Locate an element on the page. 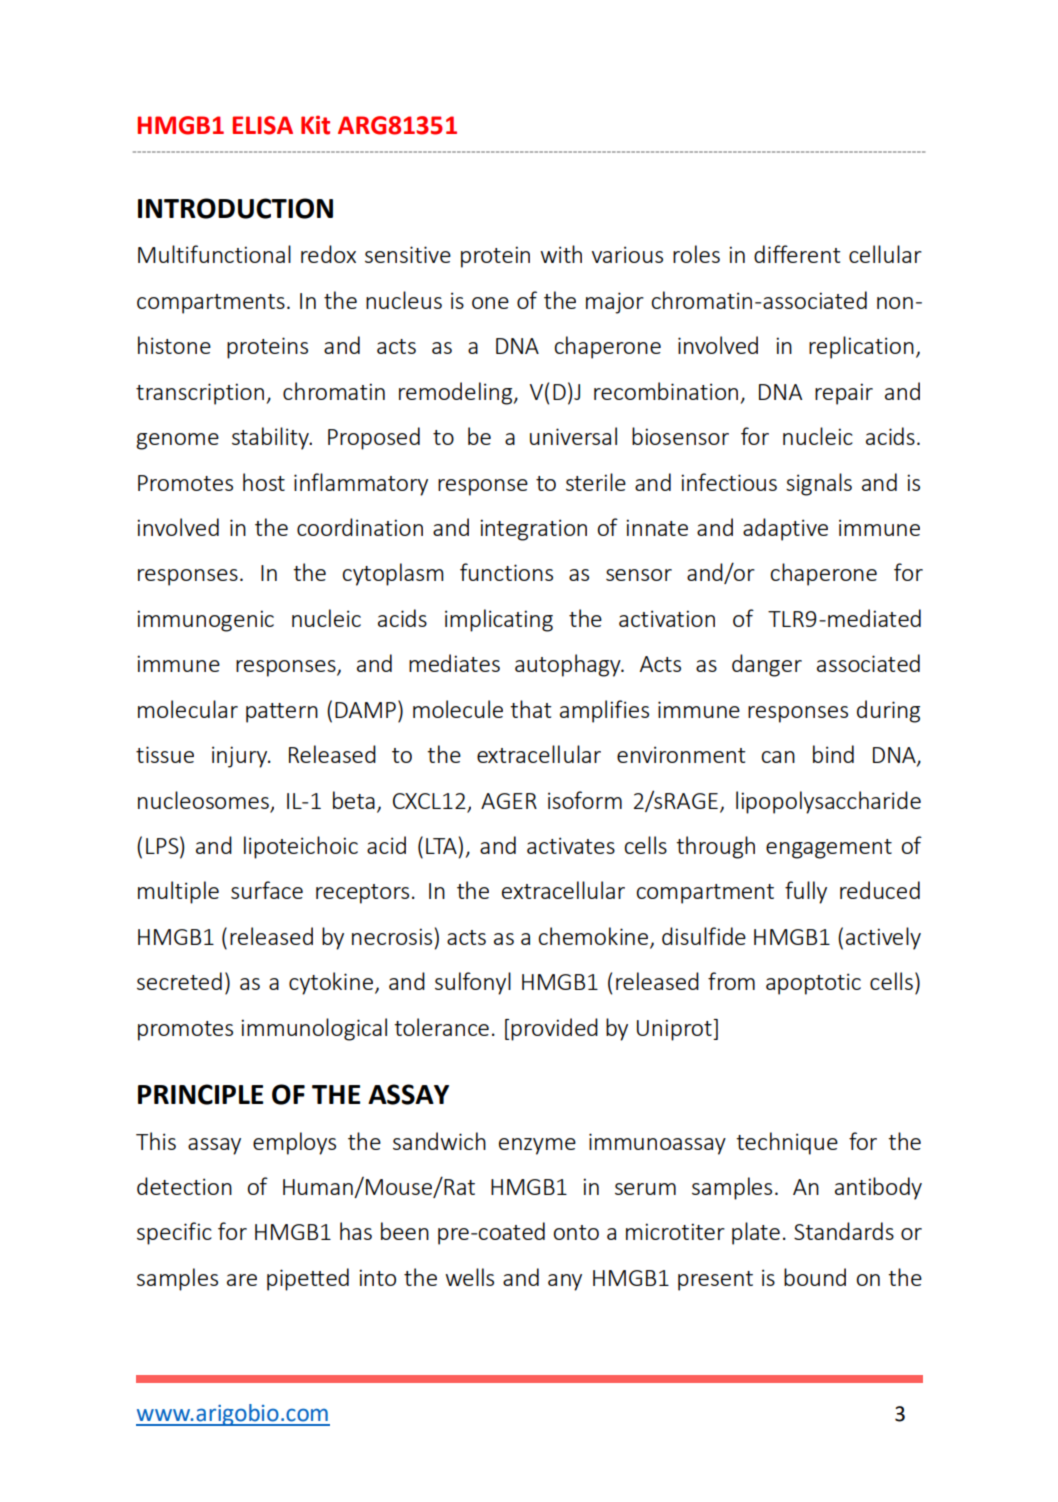 This document has width=1058, height=1502. different is located at coordinates (797, 254).
